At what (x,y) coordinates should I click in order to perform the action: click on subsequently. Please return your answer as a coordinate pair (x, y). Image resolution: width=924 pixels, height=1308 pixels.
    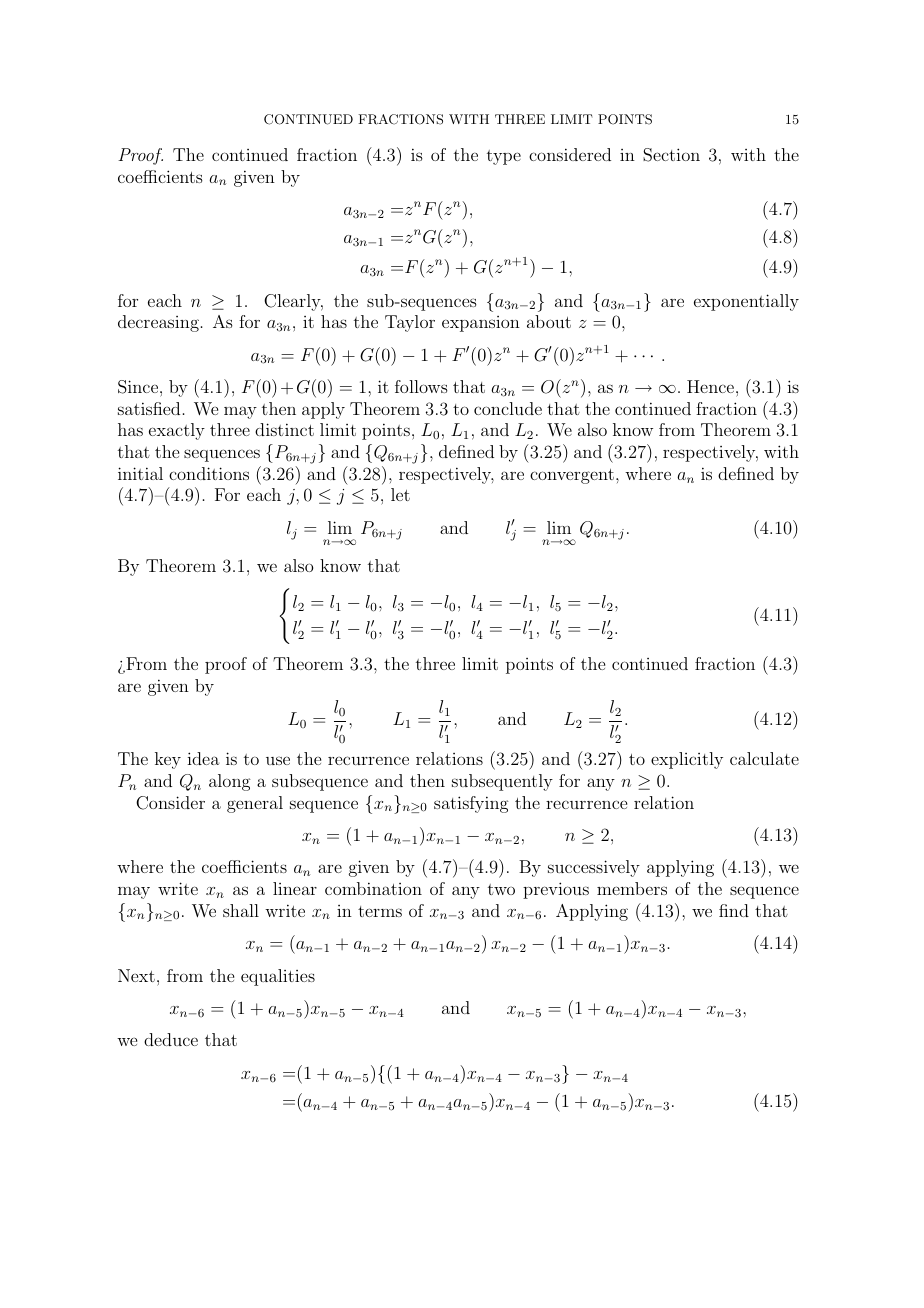
    Looking at the image, I should click on (502, 782).
